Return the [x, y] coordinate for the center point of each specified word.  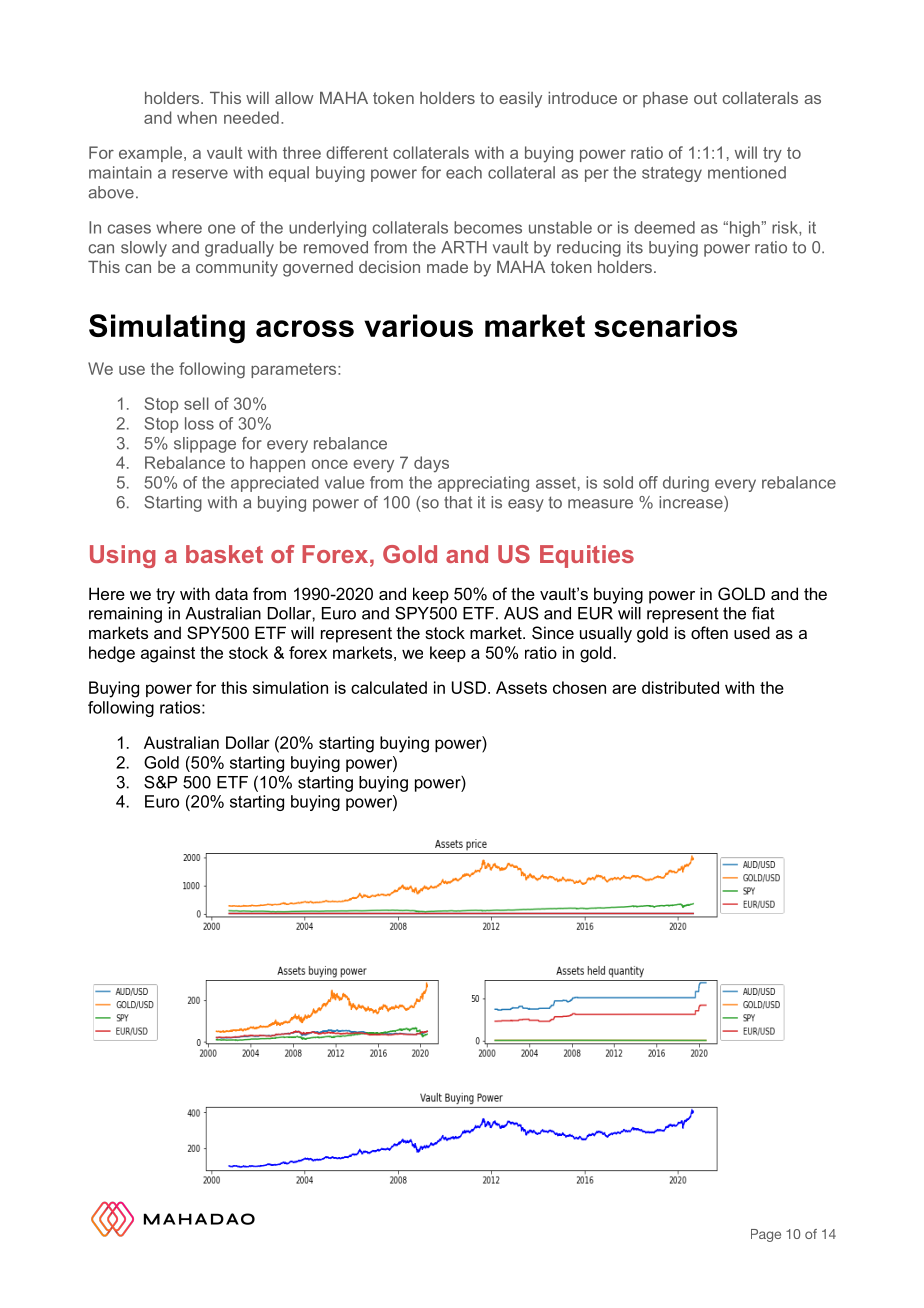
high [743, 229]
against [168, 654]
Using [123, 556]
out [705, 98]
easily [520, 100]
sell [196, 403]
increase [692, 502]
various [418, 325]
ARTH [464, 247]
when [197, 117]
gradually [239, 249]
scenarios [665, 325]
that [458, 502]
